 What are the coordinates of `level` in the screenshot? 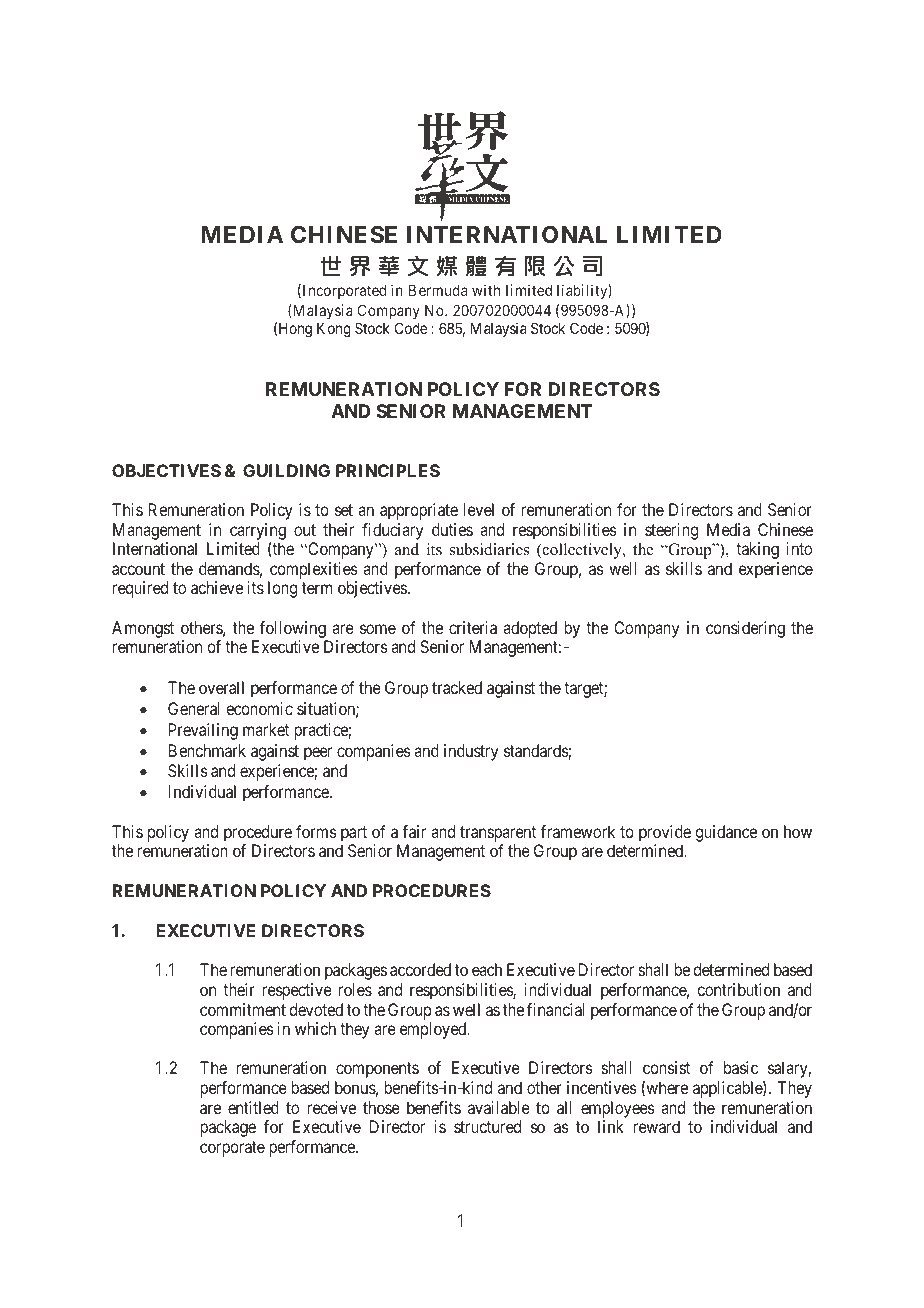 It's located at (478, 509).
